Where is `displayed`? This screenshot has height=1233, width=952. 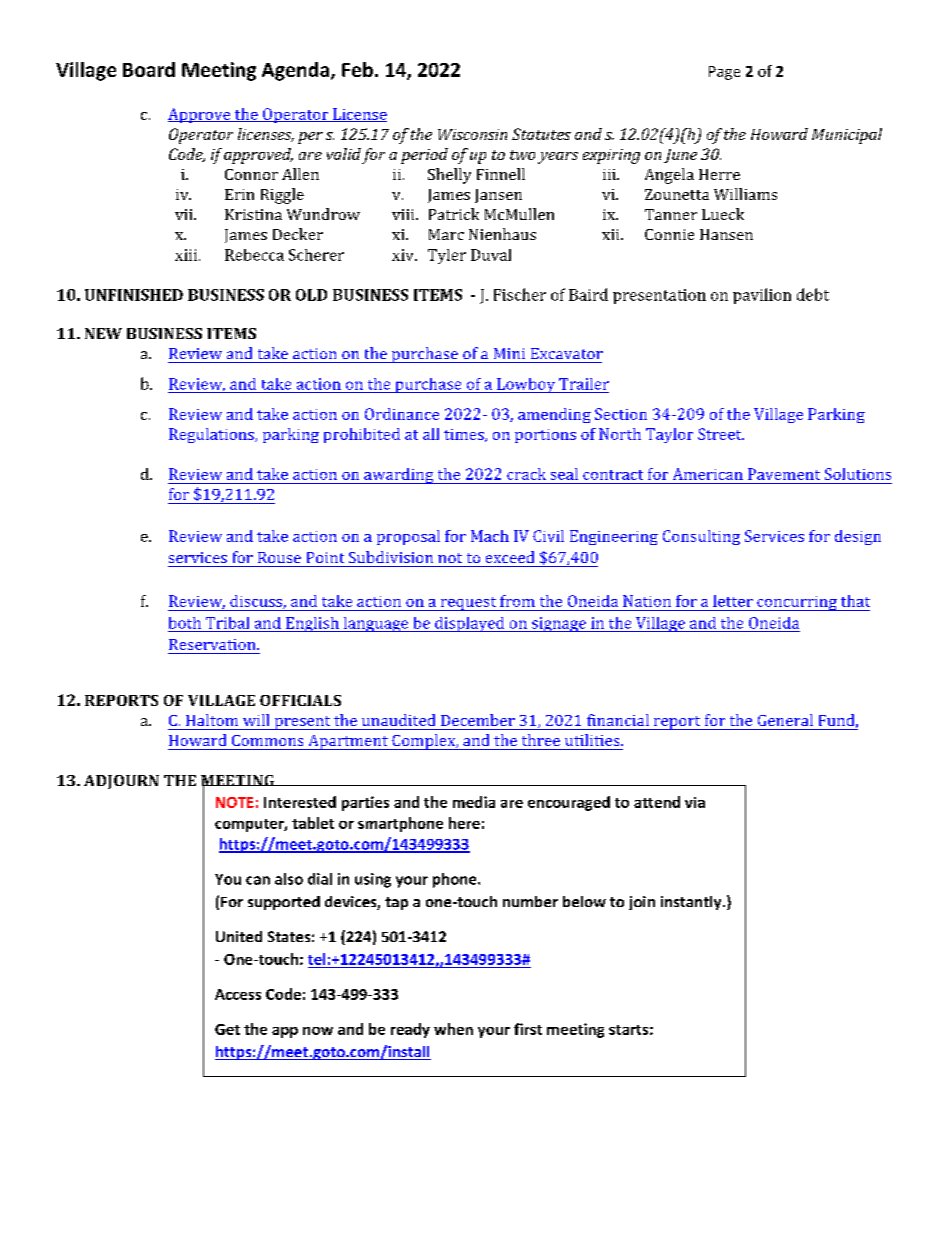 displayed is located at coordinates (470, 624).
